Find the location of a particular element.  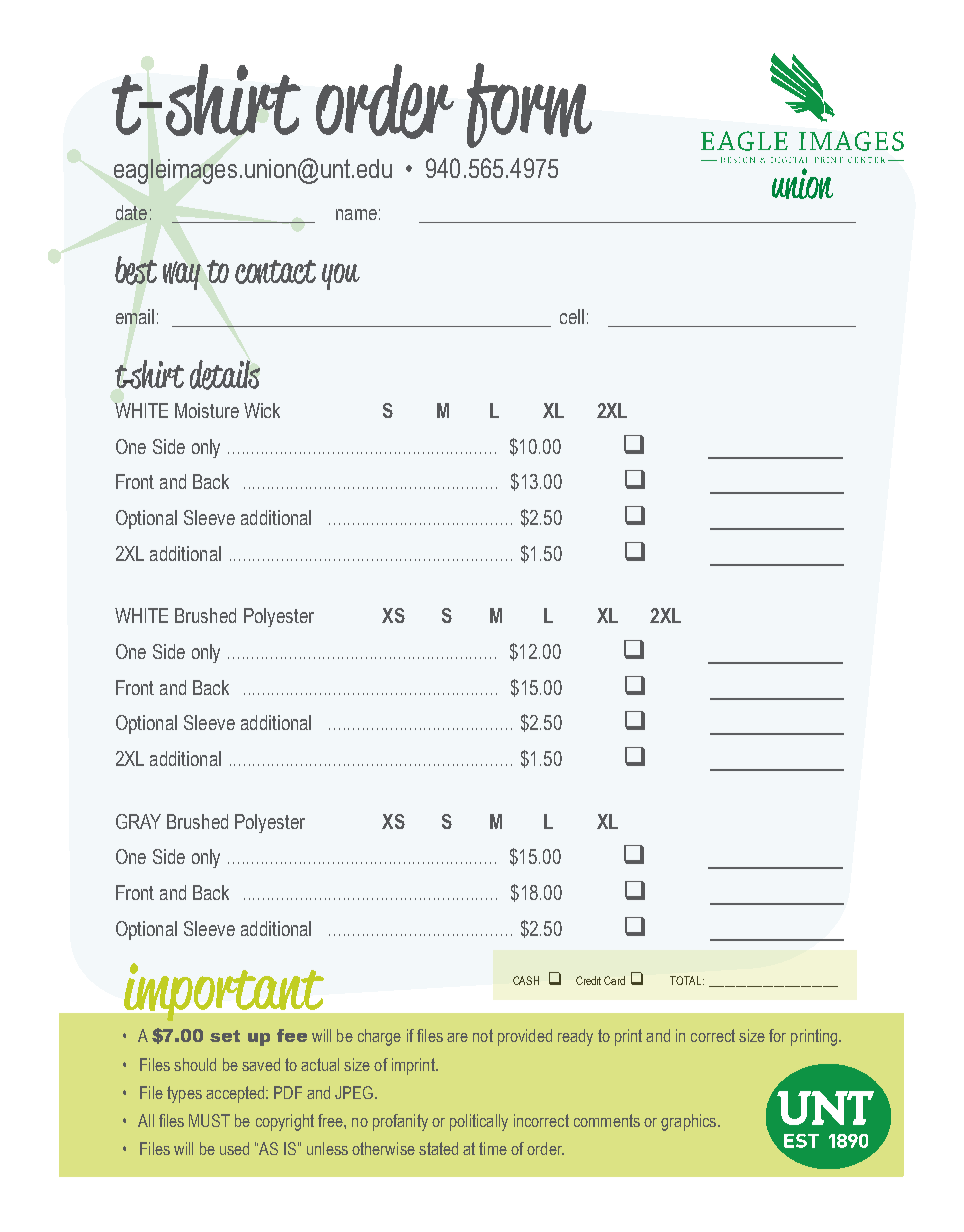

graphics is located at coordinates (690, 1122).
